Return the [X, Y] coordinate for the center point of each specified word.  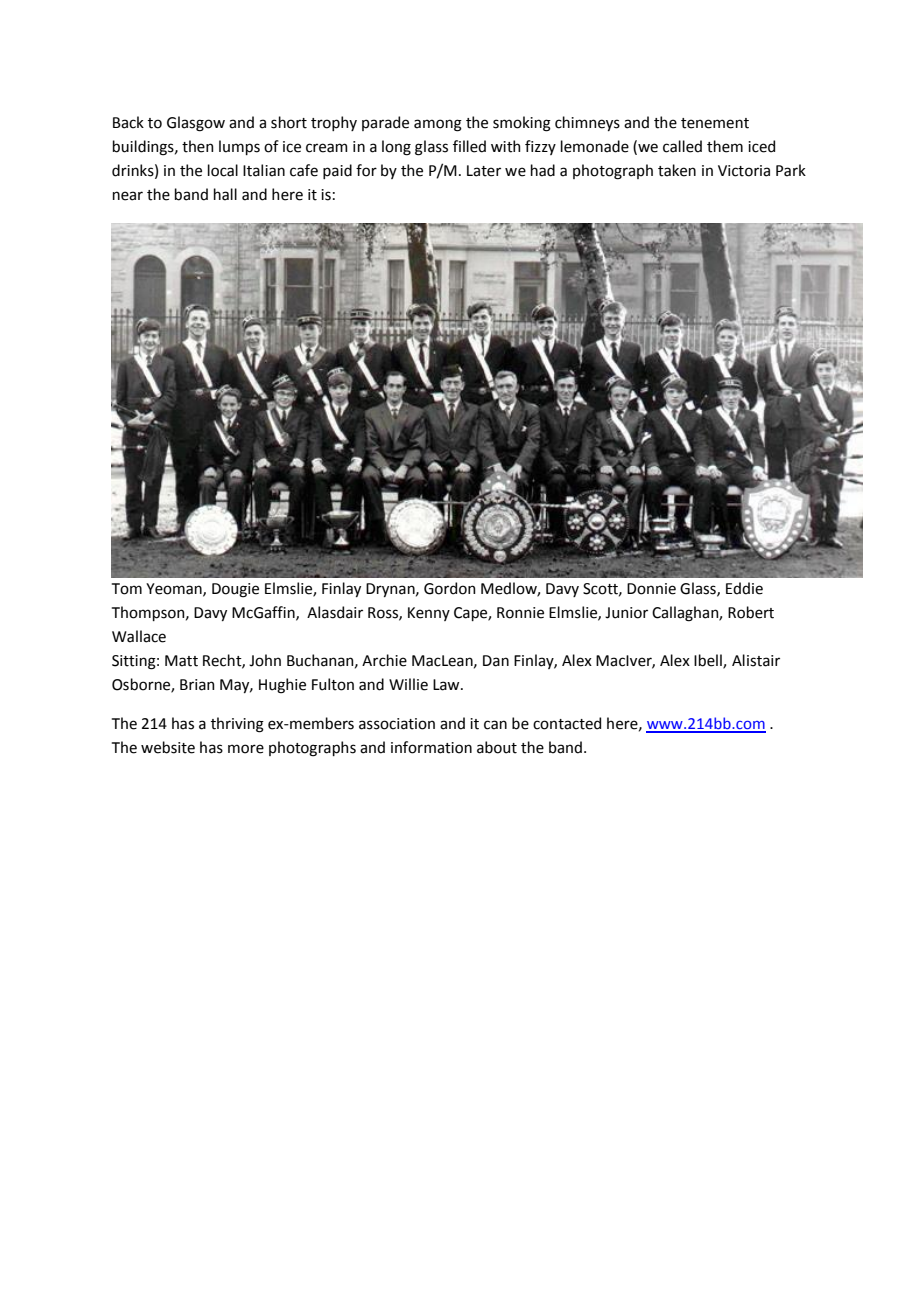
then [198, 146]
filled [469, 146]
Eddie [744, 588]
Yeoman [175, 589]
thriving [237, 725]
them [725, 146]
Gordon [450, 588]
